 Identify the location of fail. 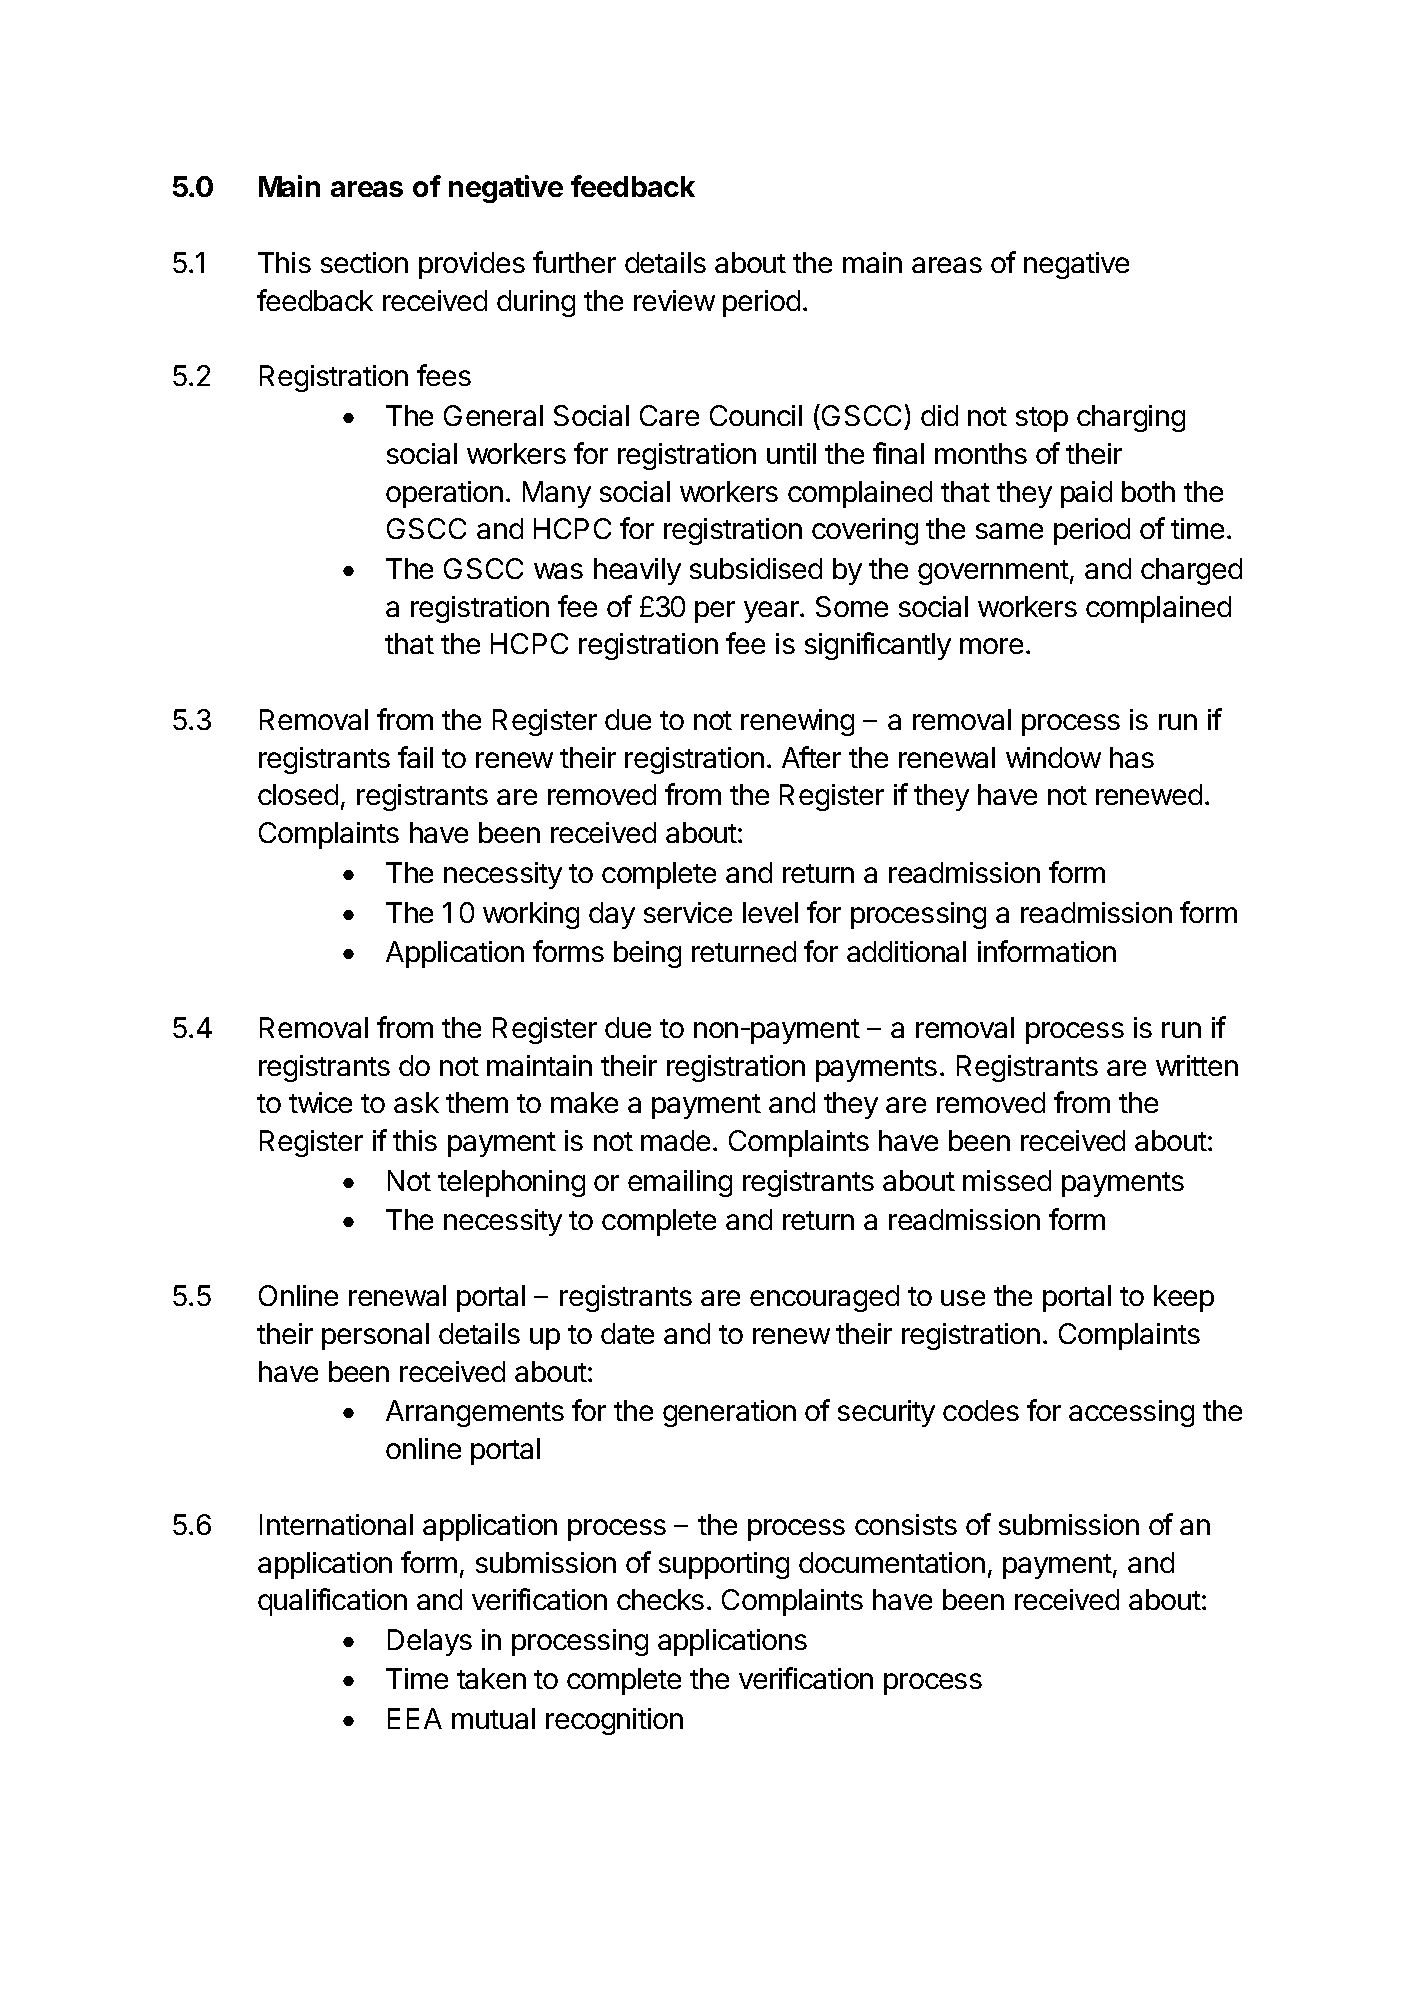
(415, 757).
